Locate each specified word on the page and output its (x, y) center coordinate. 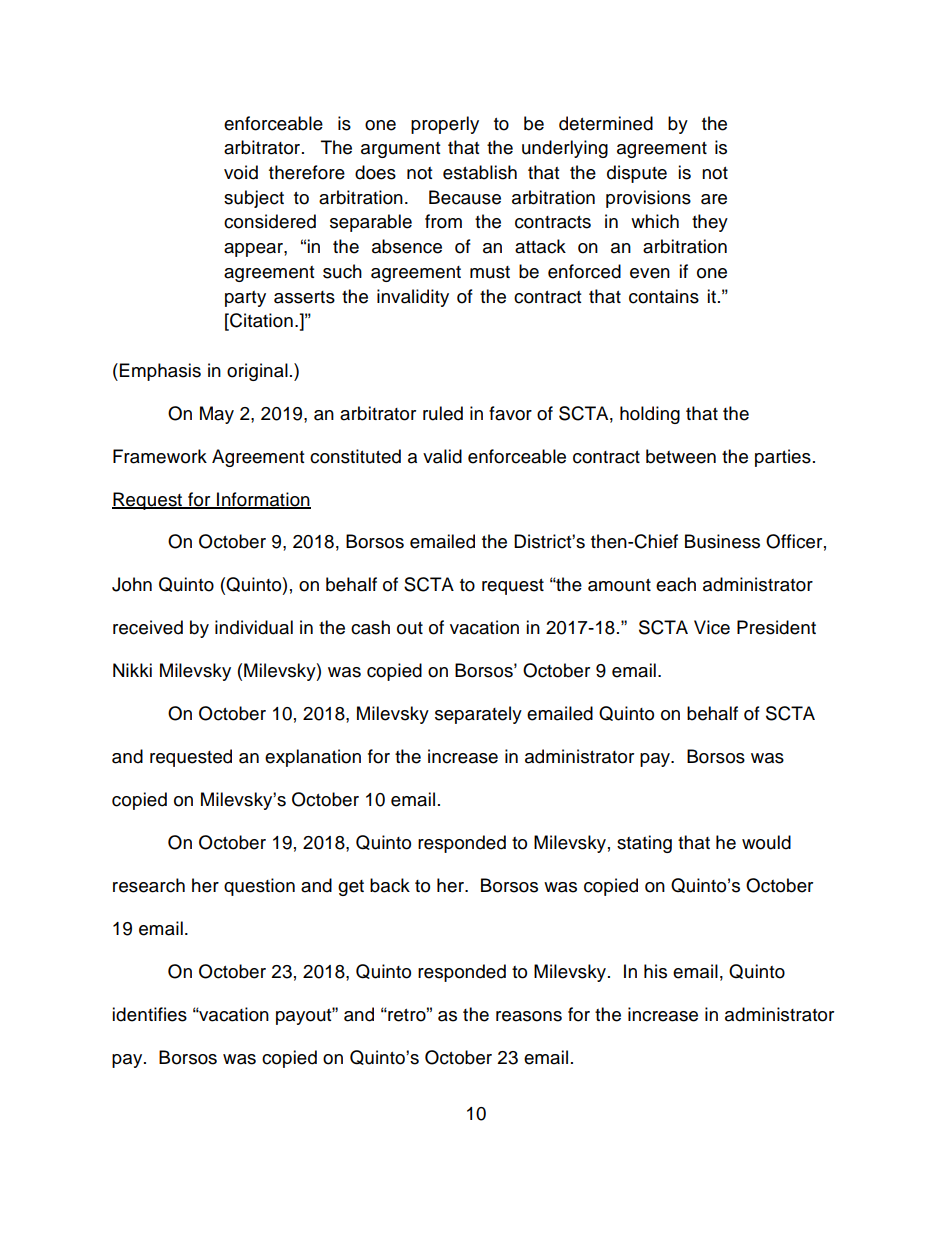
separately (478, 715)
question (259, 887)
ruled (443, 413)
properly (445, 125)
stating (644, 844)
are (714, 199)
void (241, 172)
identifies (149, 1014)
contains (664, 296)
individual (254, 627)
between (681, 456)
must (490, 272)
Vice (712, 627)
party (245, 299)
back (390, 885)
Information (263, 500)
